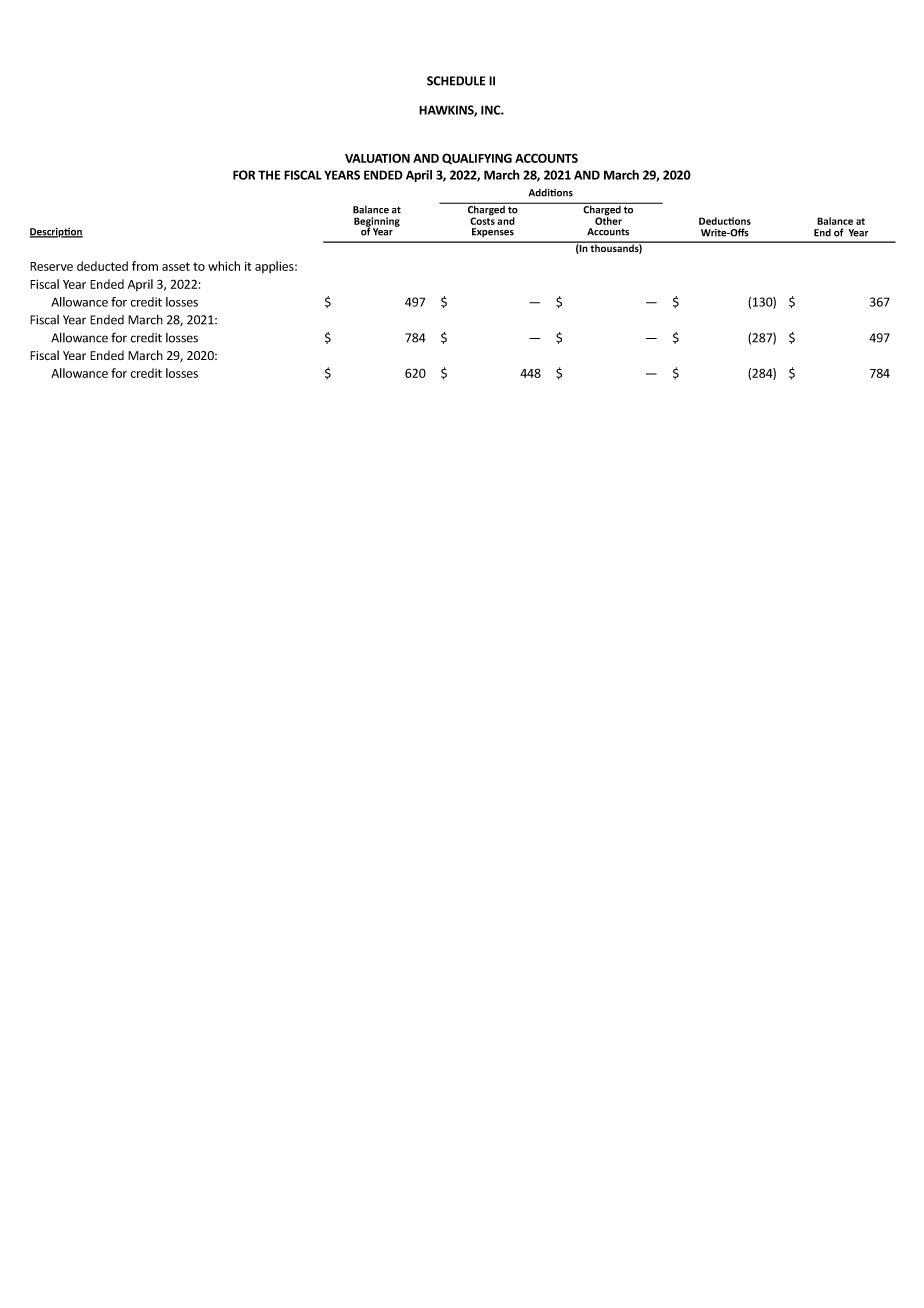 The height and width of the page is (1308, 924). I want to click on Description, so click(56, 233).
